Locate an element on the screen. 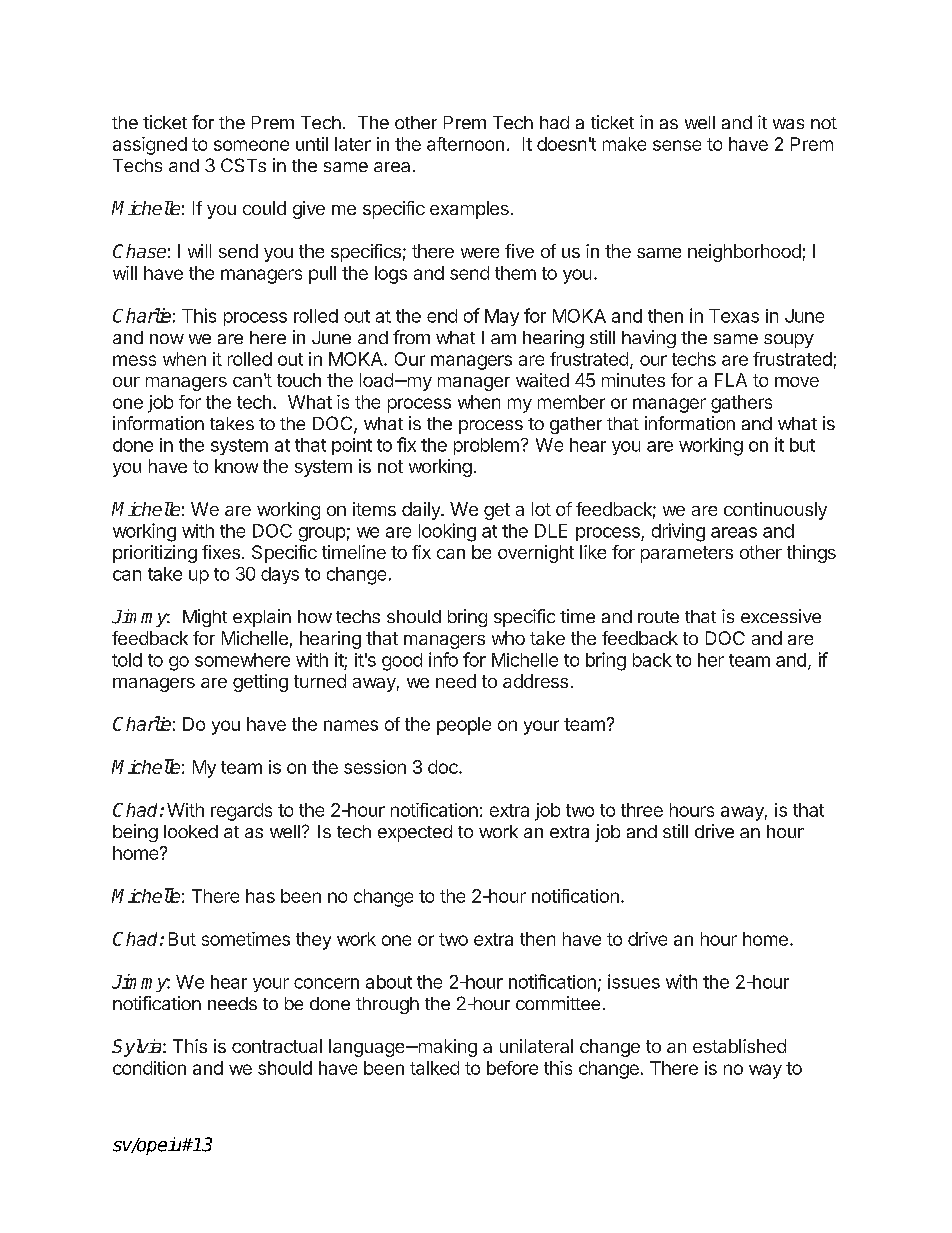 The width and height of the screenshot is (952, 1233). three is located at coordinates (642, 810).
